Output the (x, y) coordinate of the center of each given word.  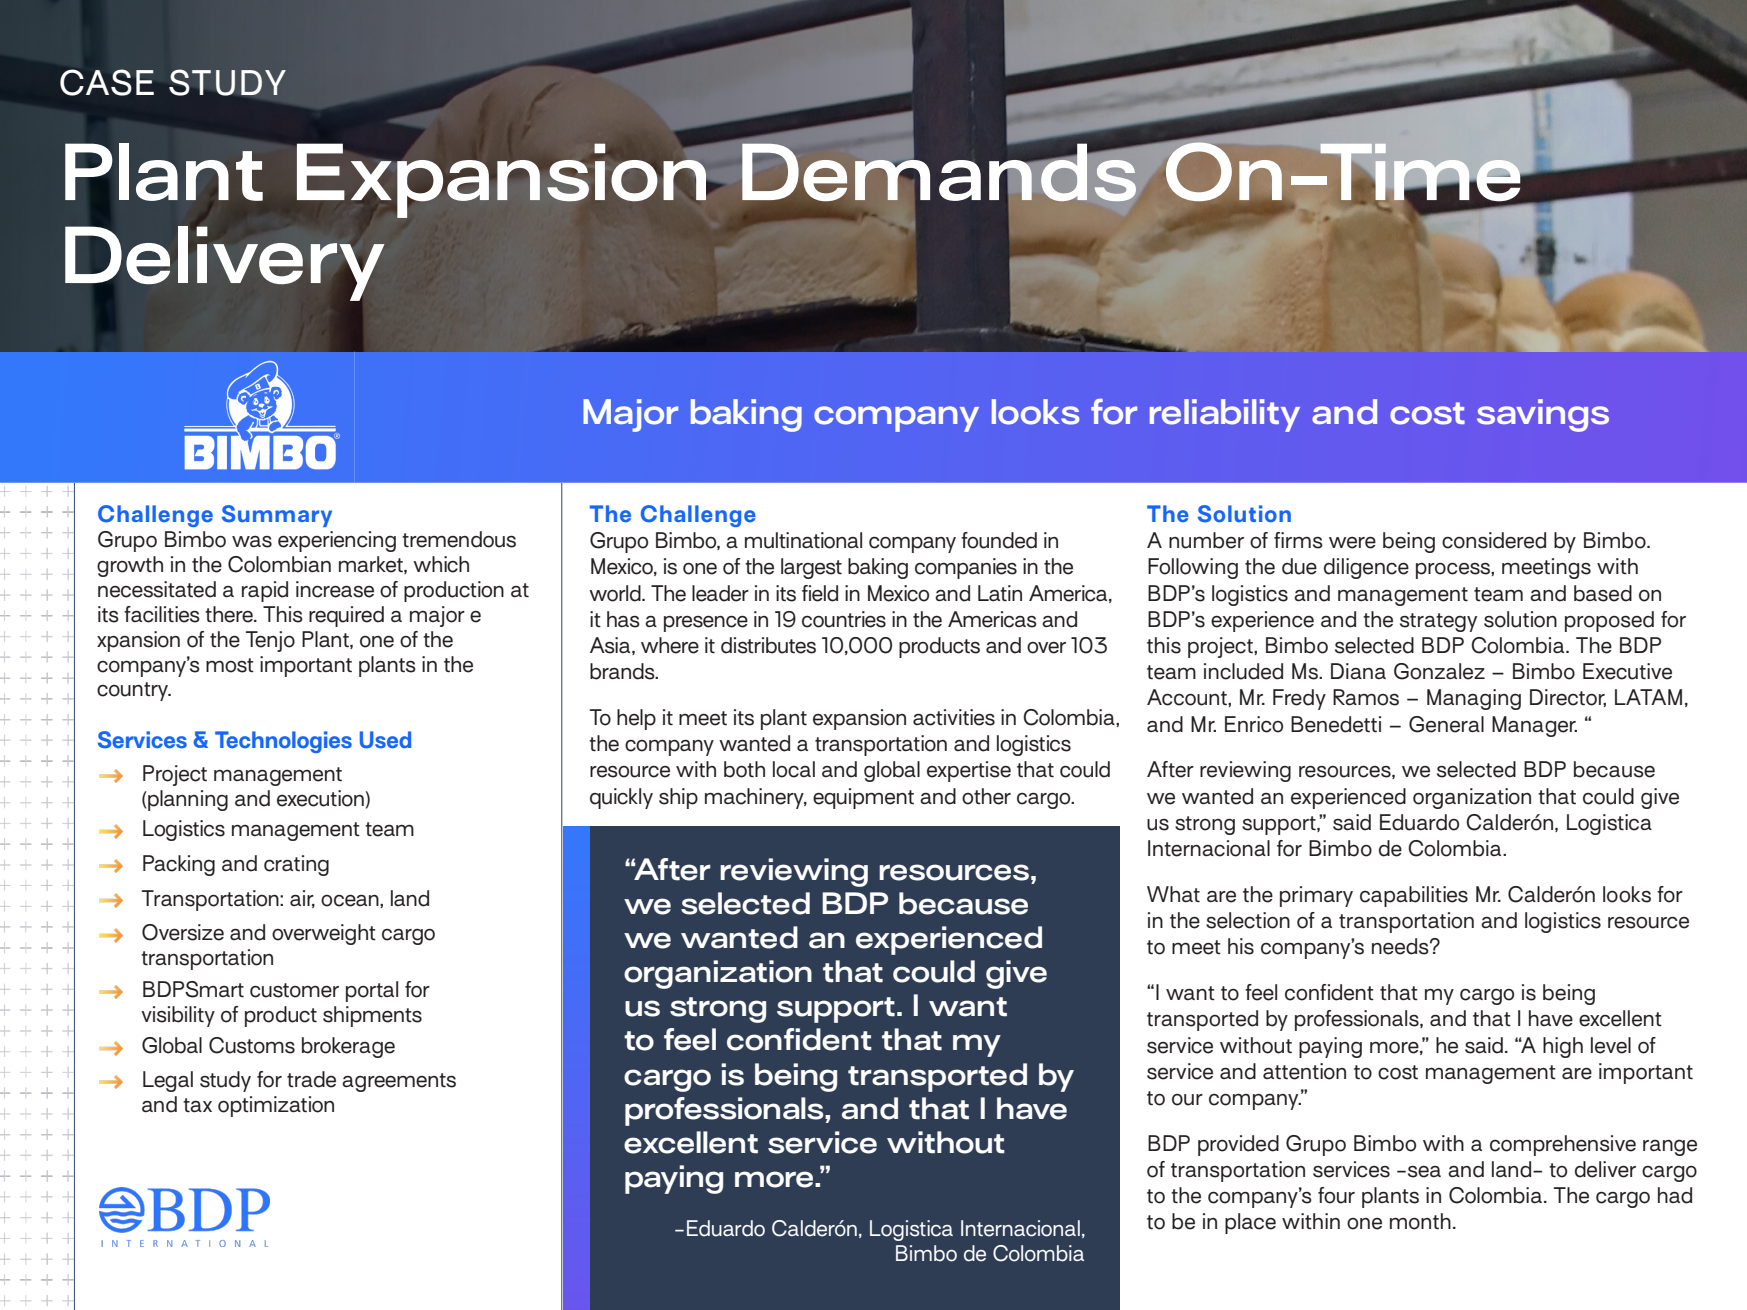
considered (1494, 540)
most (230, 665)
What (1173, 894)
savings (1543, 415)
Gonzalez (1439, 671)
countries (844, 619)
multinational (803, 540)
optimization (276, 1106)
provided (1238, 1145)
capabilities (1414, 896)
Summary (277, 516)
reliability (1225, 415)
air (302, 899)
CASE (107, 82)
